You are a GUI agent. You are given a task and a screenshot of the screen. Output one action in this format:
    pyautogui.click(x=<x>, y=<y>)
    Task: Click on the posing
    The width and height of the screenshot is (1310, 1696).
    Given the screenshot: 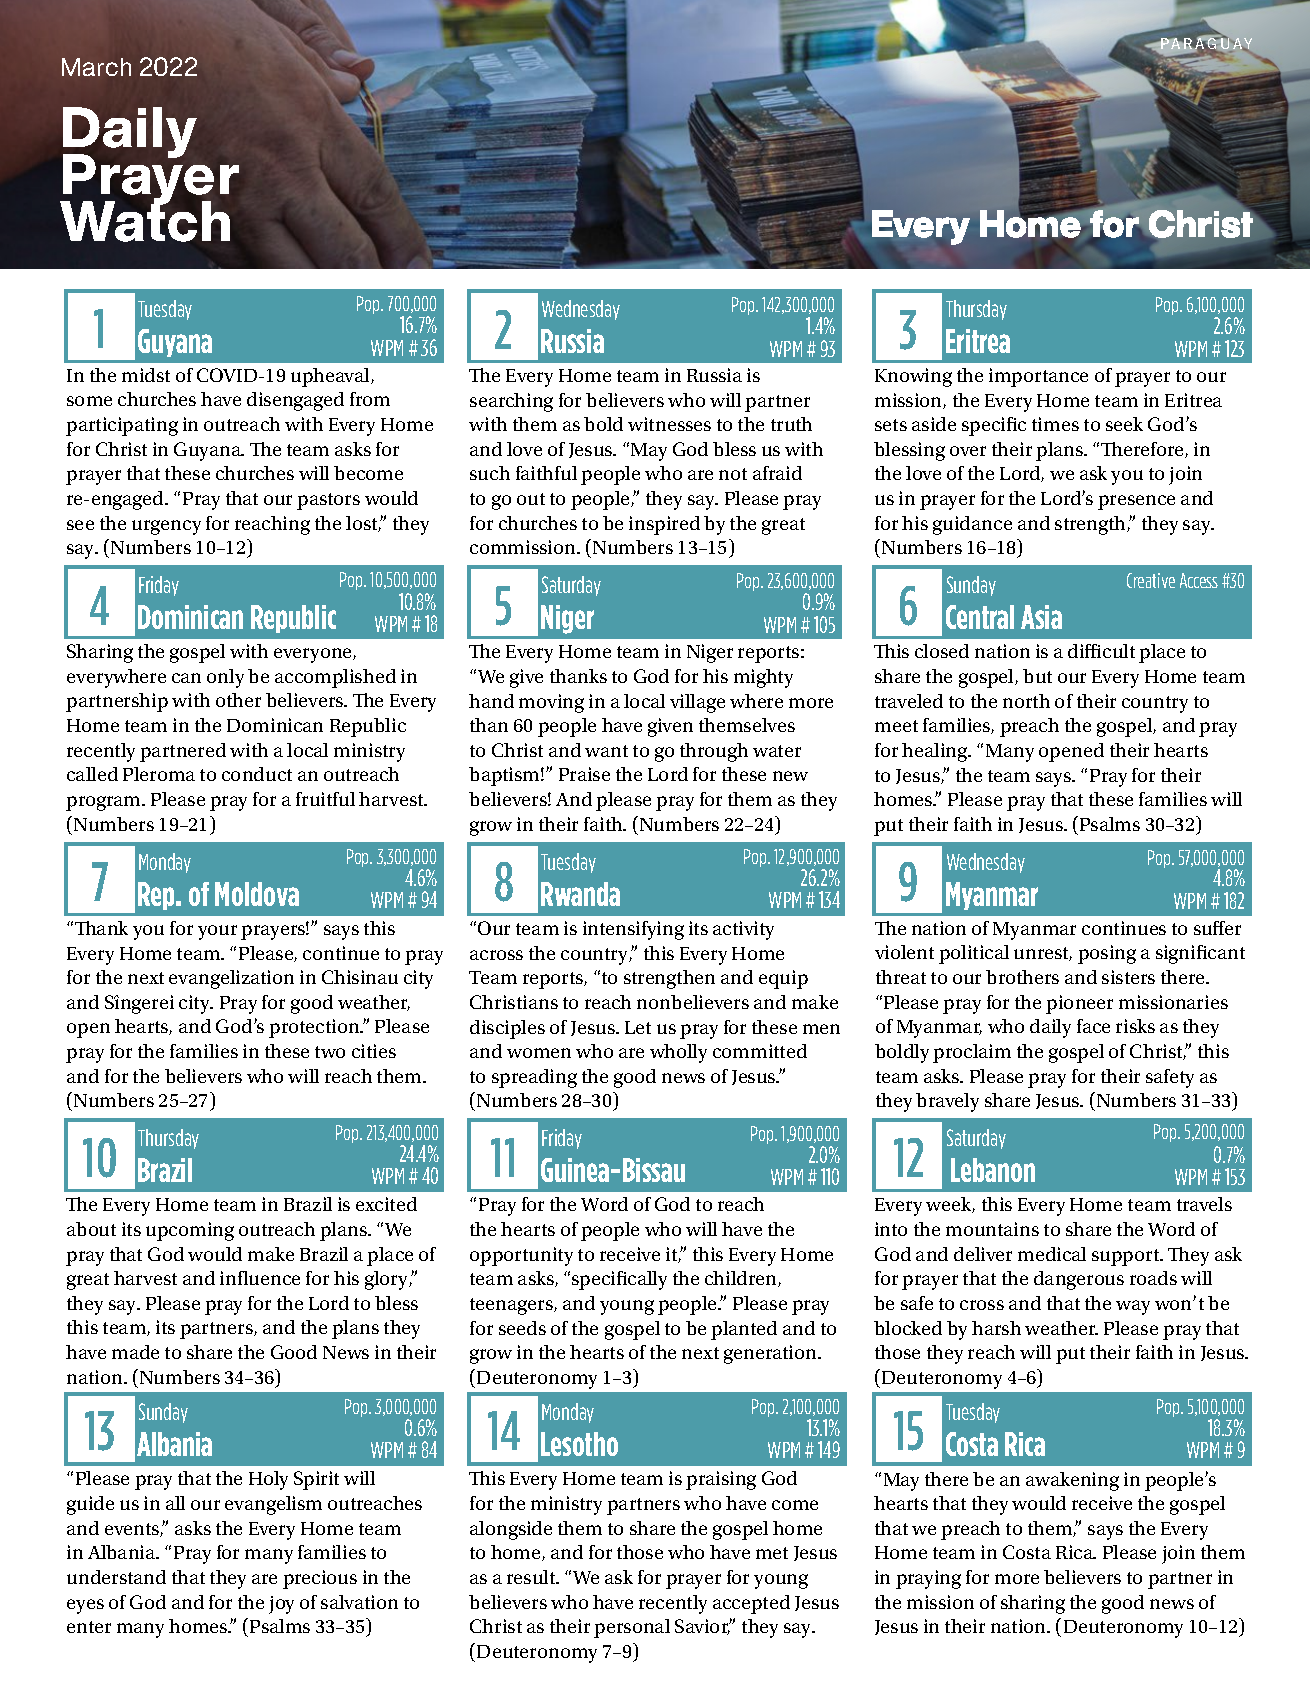 What is the action you would take?
    pyautogui.click(x=1107, y=954)
